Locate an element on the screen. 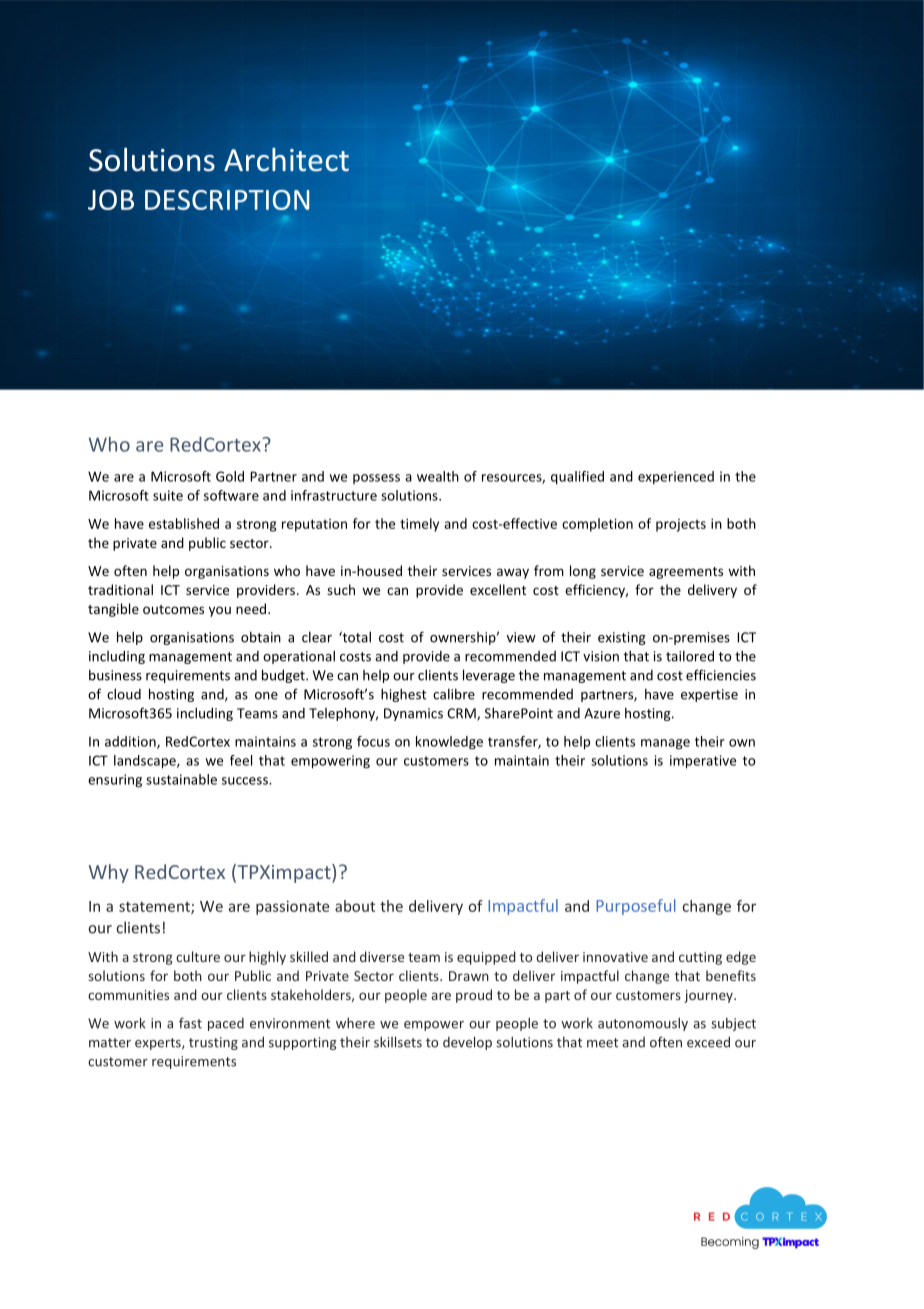  imperative is located at coordinates (703, 762).
